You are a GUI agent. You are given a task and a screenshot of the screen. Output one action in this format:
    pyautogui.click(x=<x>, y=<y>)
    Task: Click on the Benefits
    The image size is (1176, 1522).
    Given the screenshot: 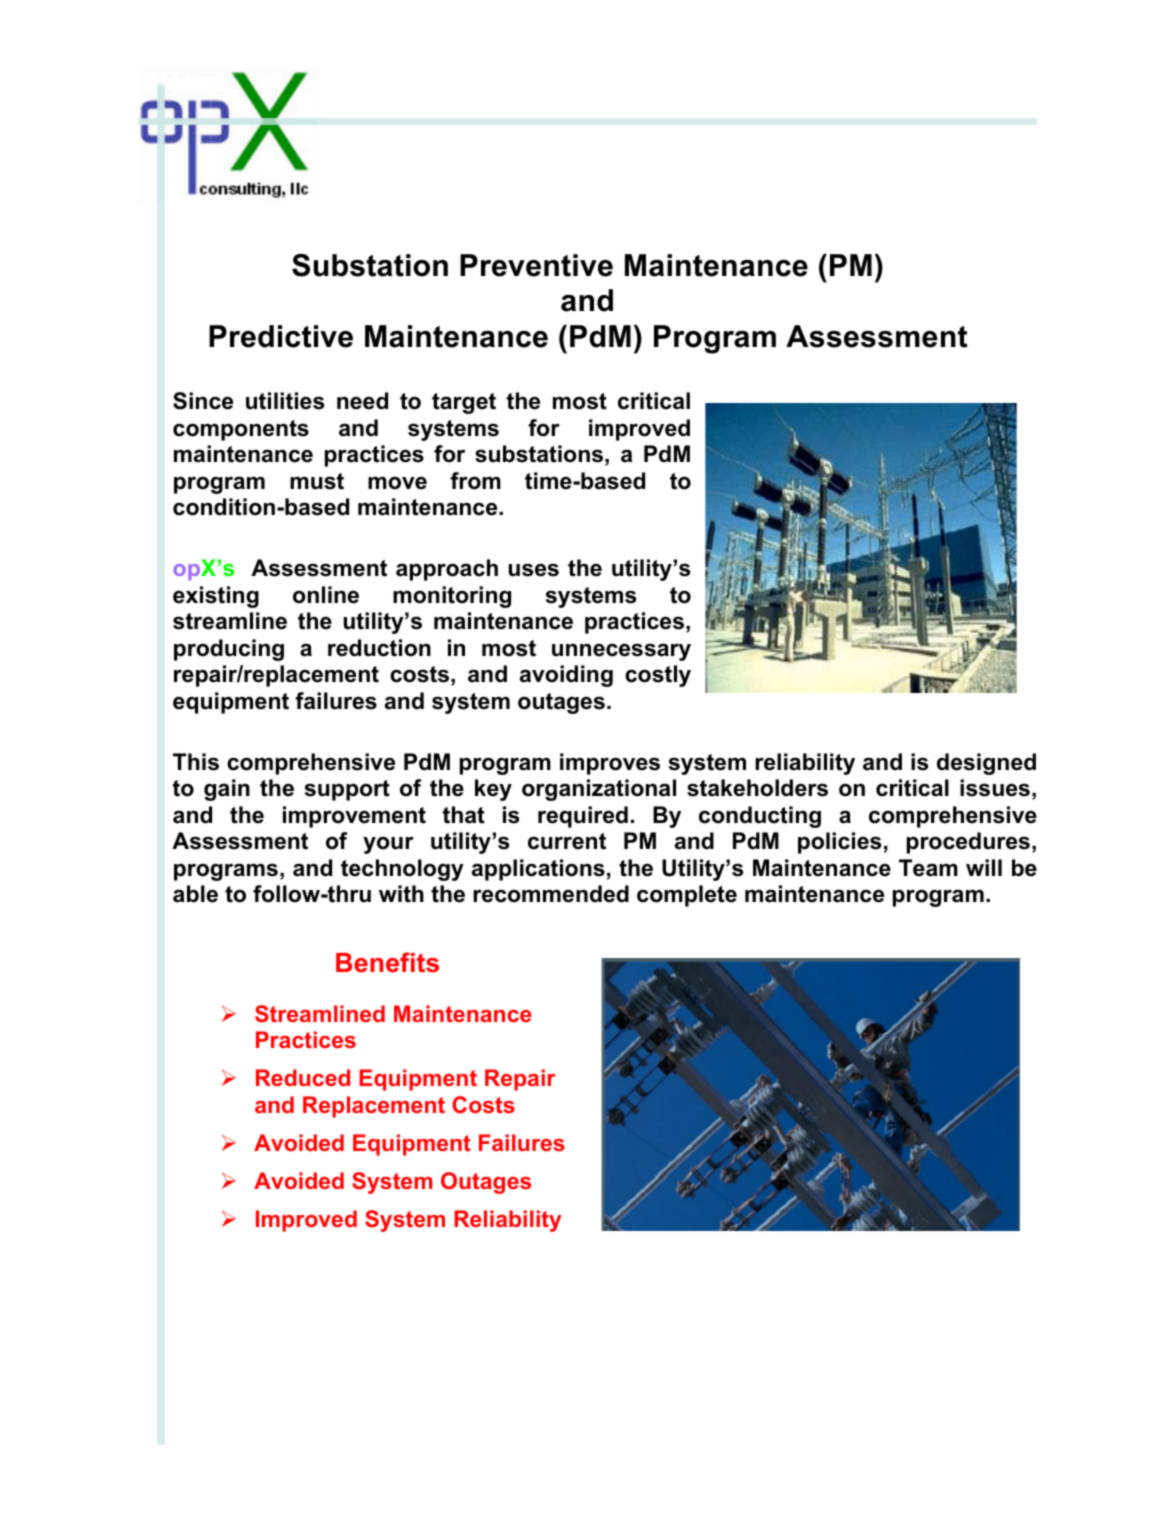 What is the action you would take?
    pyautogui.click(x=387, y=962)
